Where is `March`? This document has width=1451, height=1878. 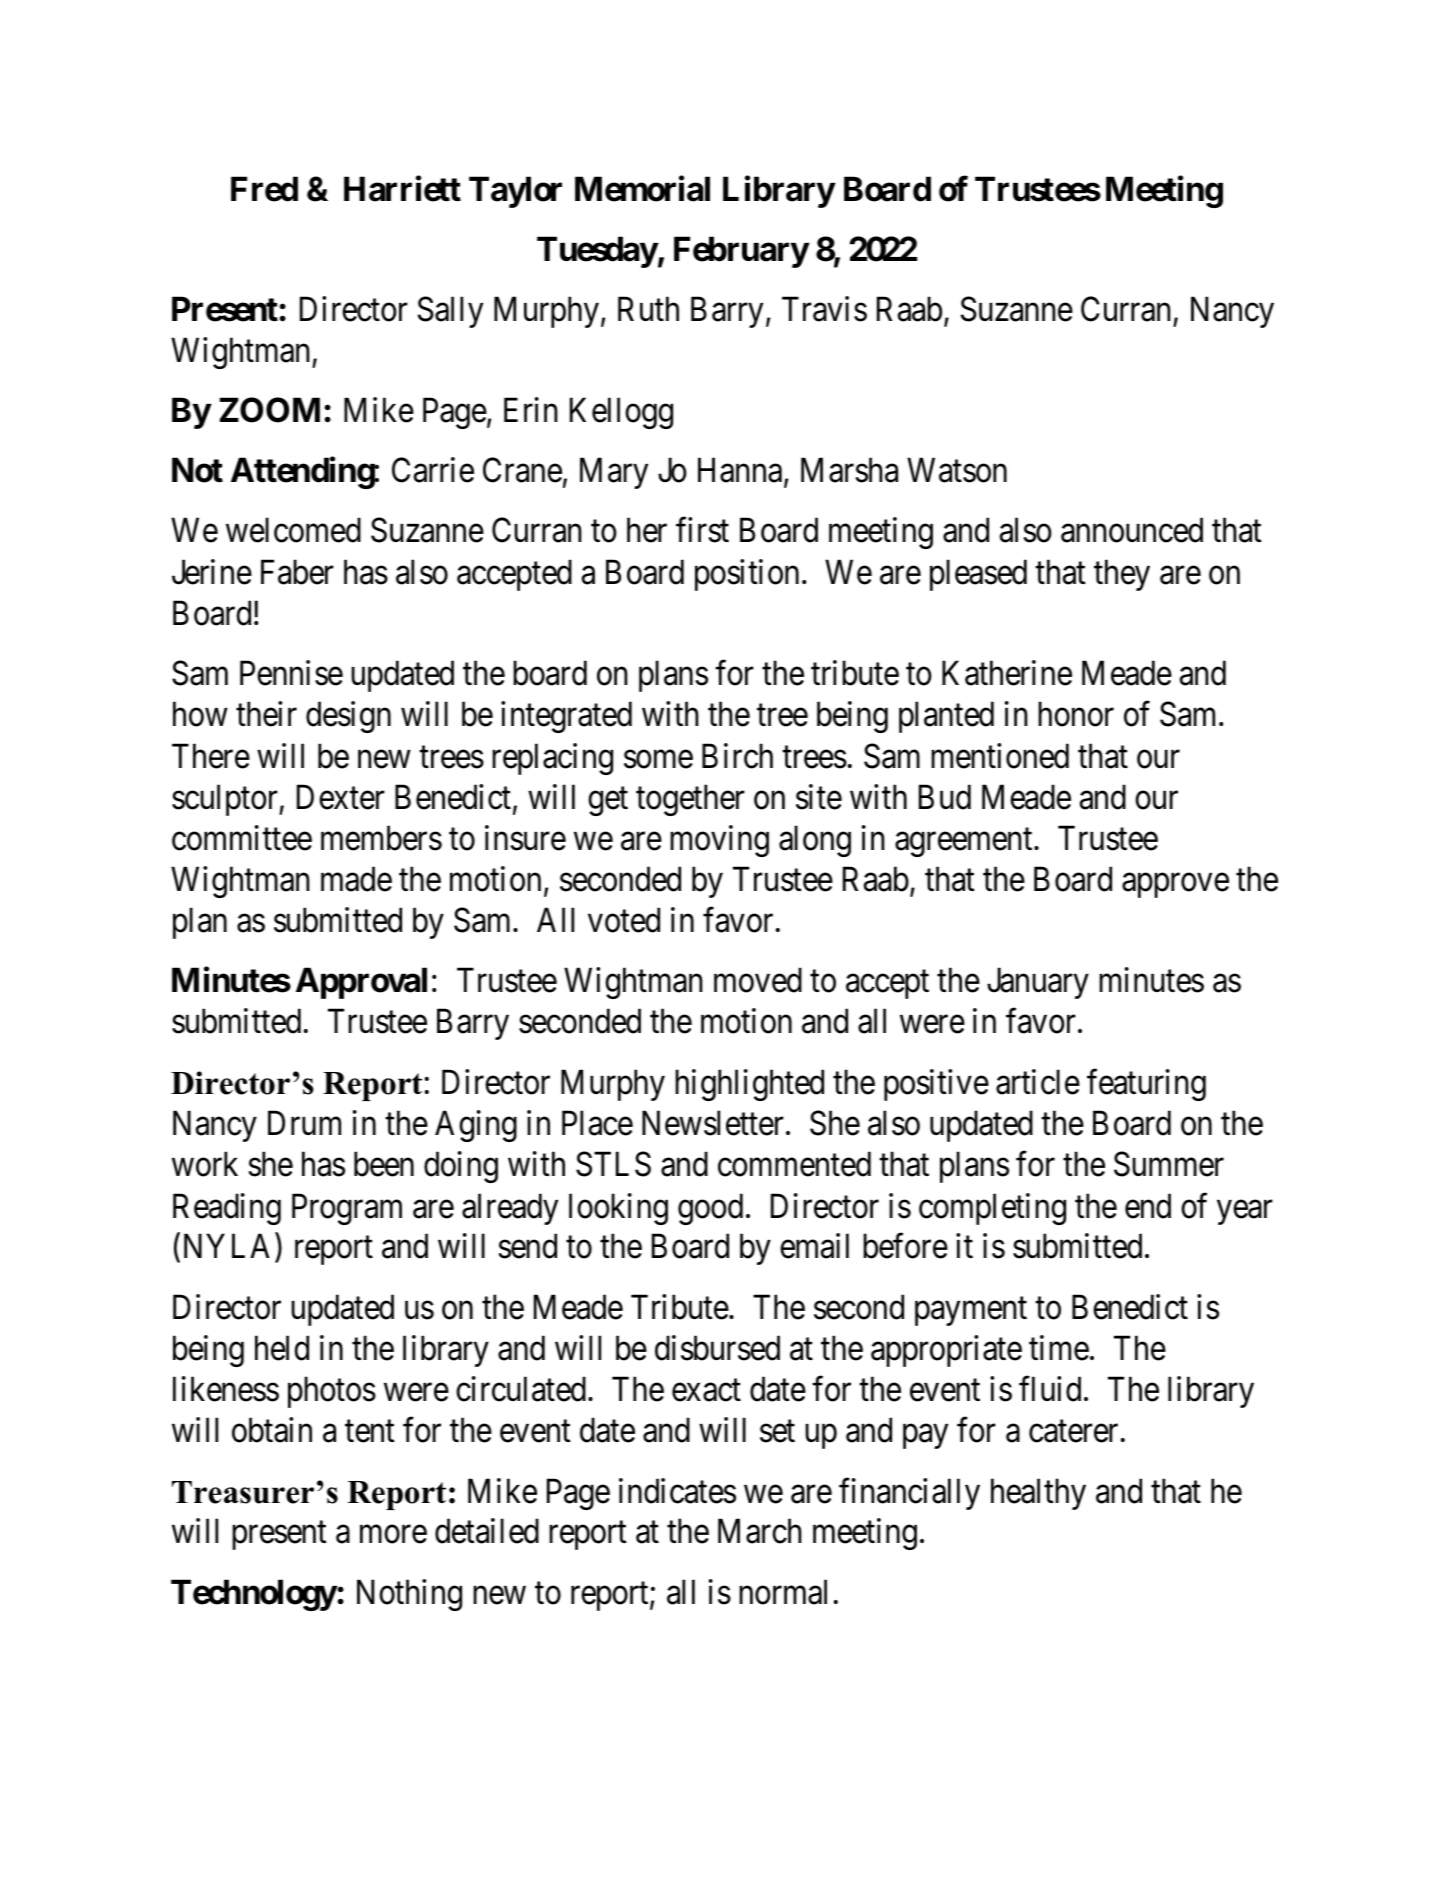
March is located at coordinates (760, 1531).
